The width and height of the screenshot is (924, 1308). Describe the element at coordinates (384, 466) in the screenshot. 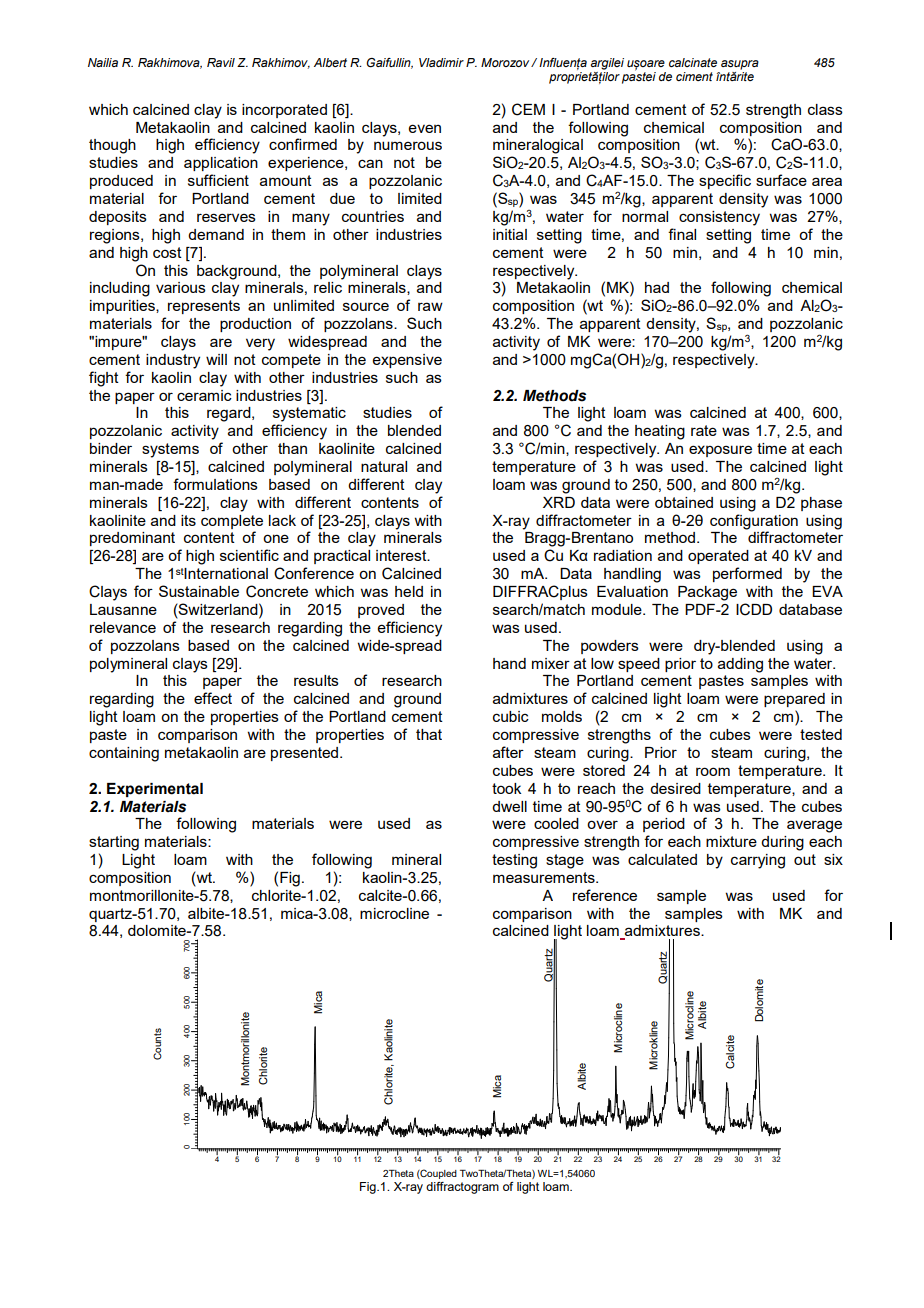

I see `natural` at that location.
